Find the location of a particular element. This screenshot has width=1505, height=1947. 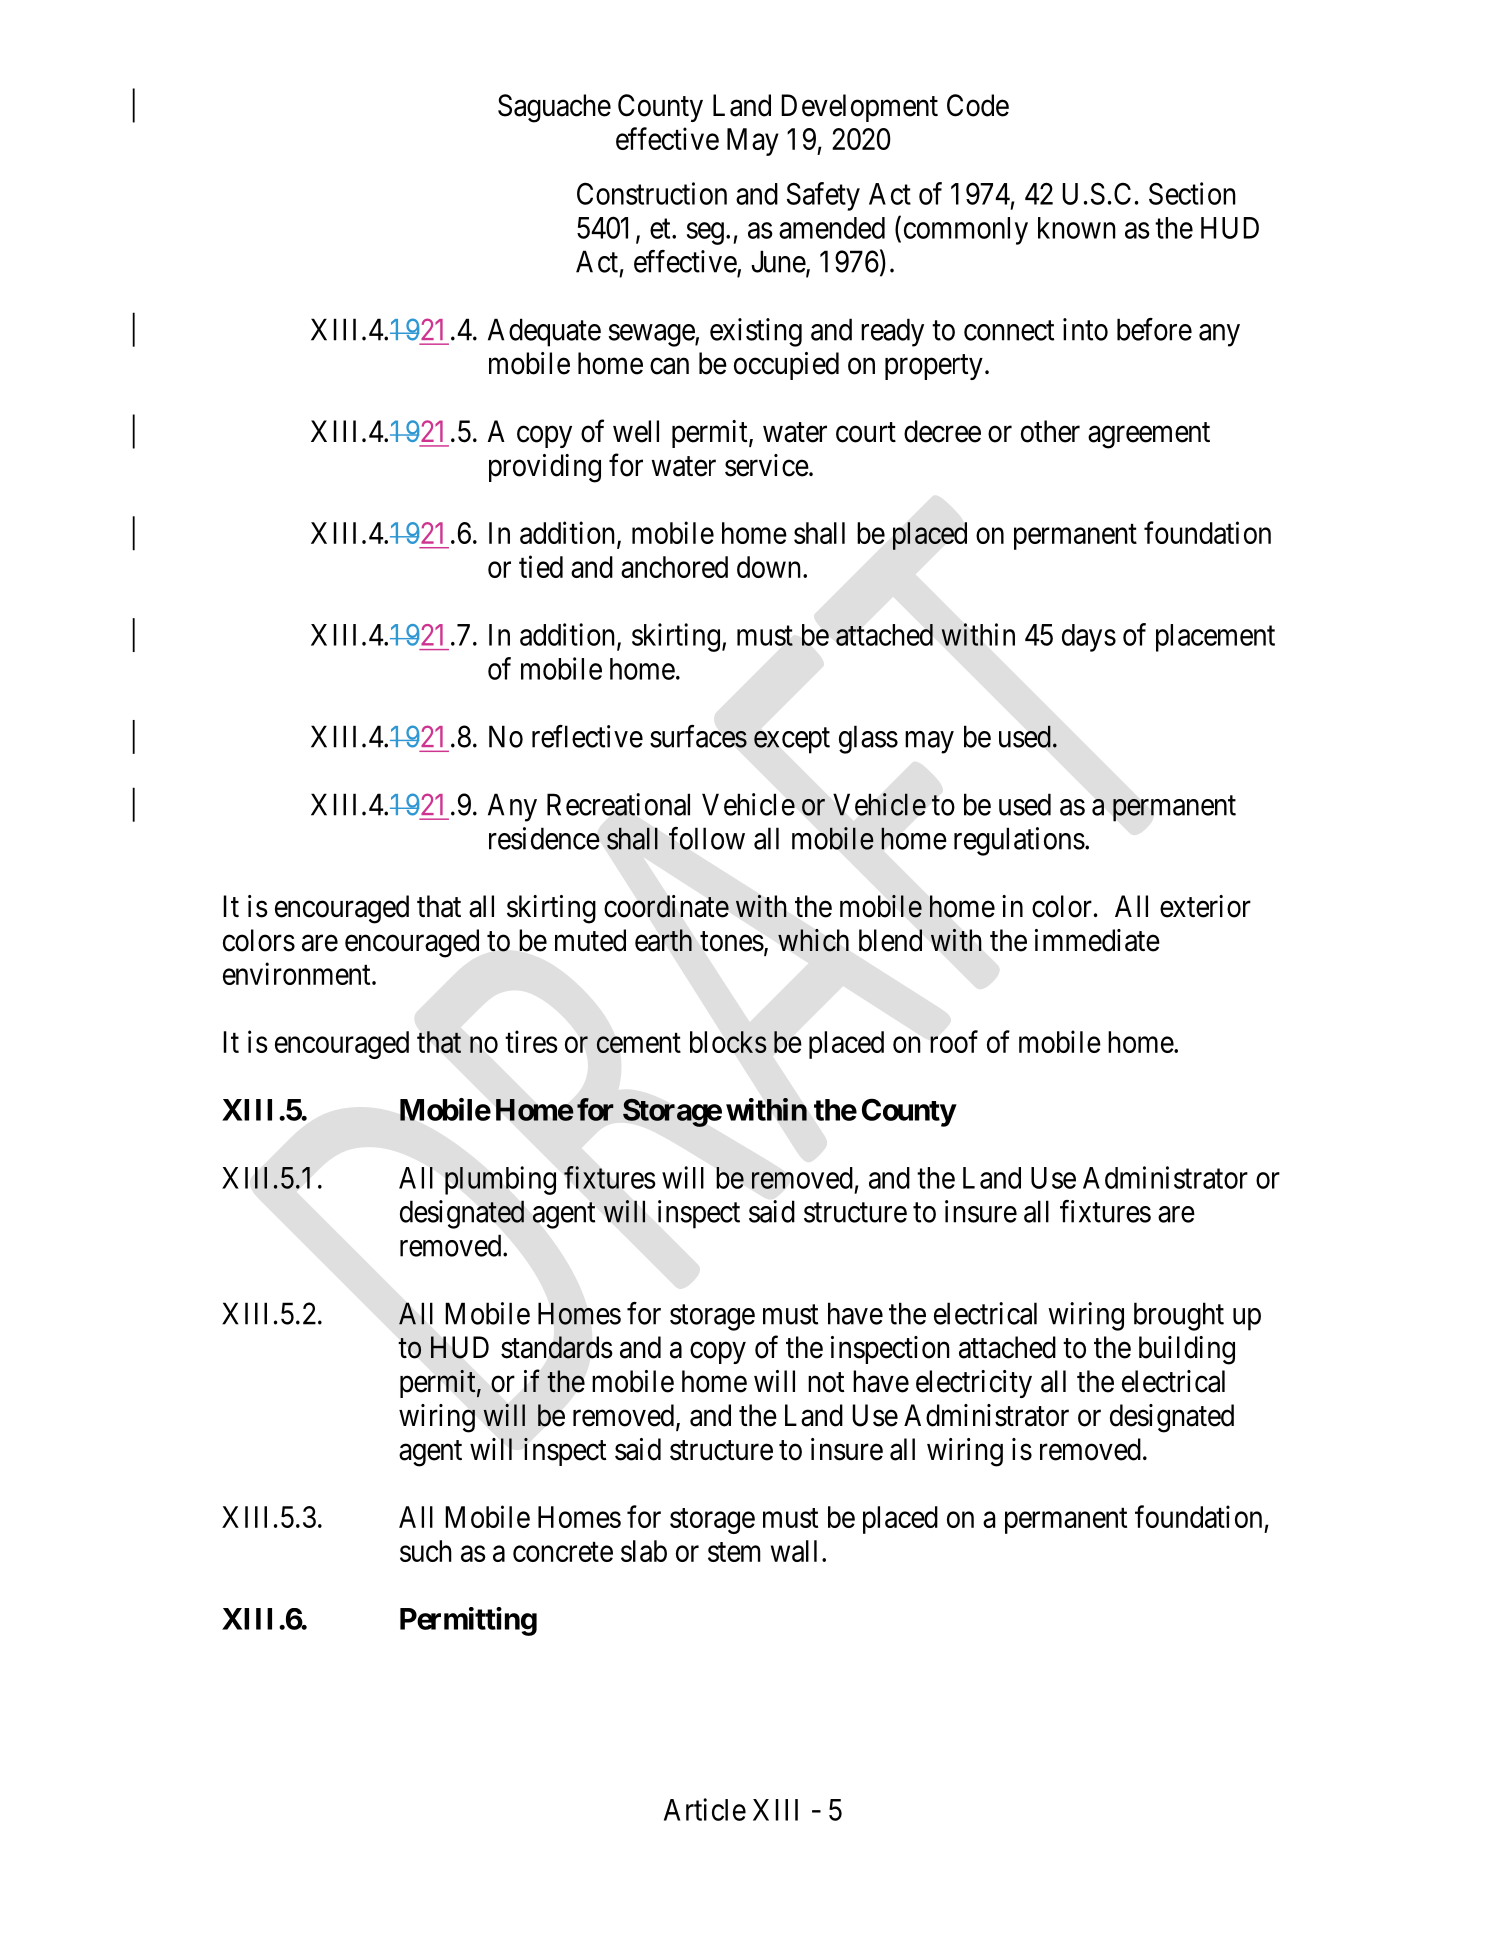

other is located at coordinates (1050, 431).
